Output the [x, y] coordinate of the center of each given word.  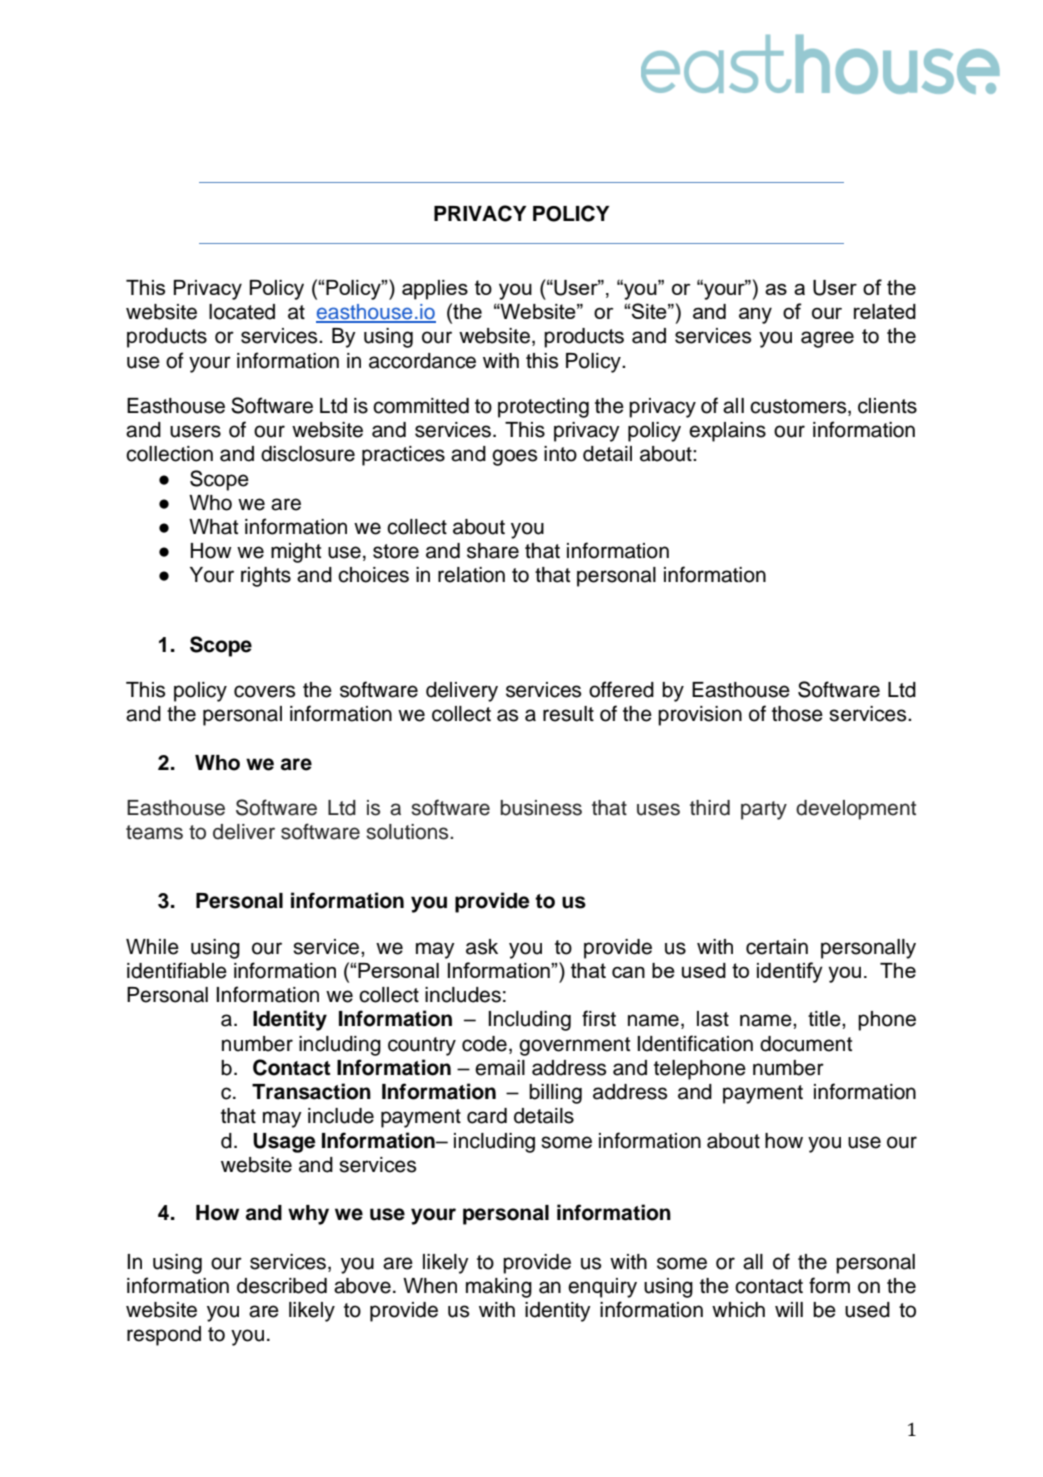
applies [435, 290]
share [493, 551]
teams [154, 832]
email [500, 1068]
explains [727, 432]
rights [266, 577]
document [806, 1044]
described [282, 1286]
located [242, 312]
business [541, 808]
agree [827, 339]
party [764, 810]
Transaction [311, 1091]
